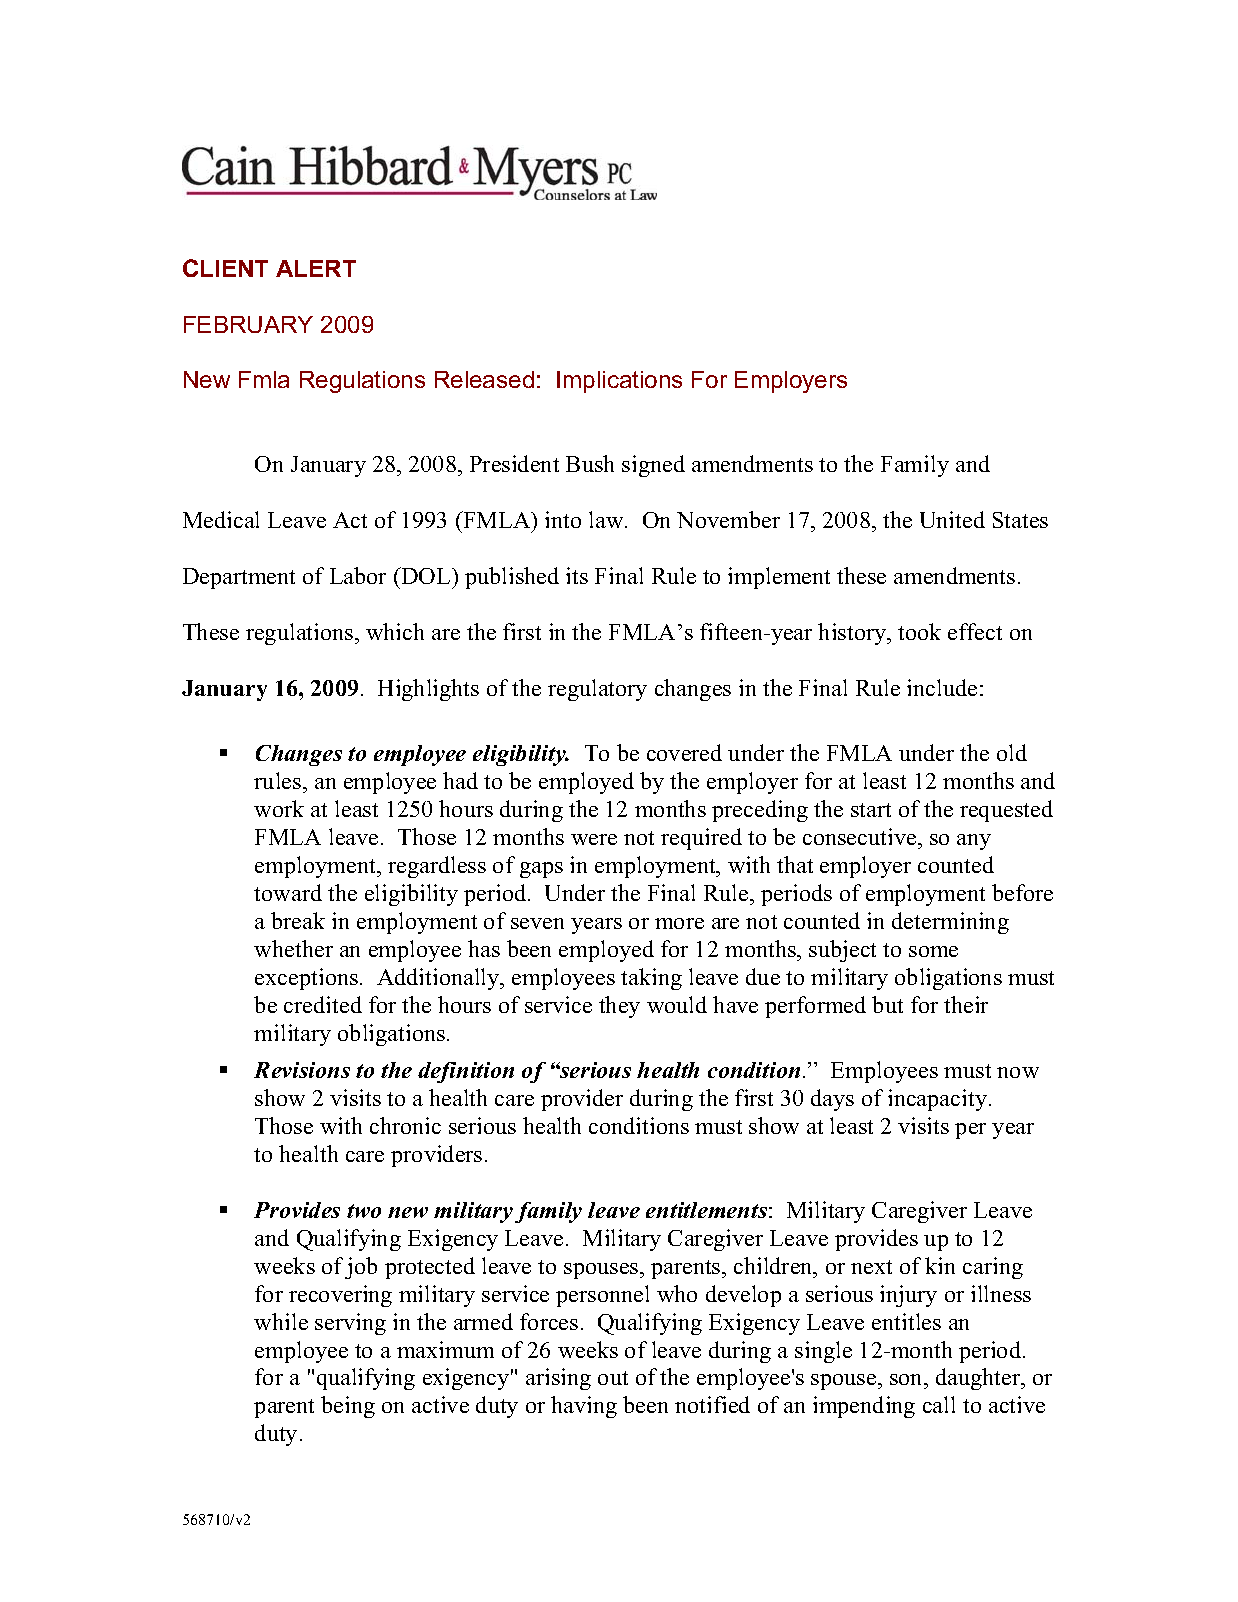  What do you see at coordinates (348, 1407) in the page?
I see `being` at bounding box center [348, 1407].
